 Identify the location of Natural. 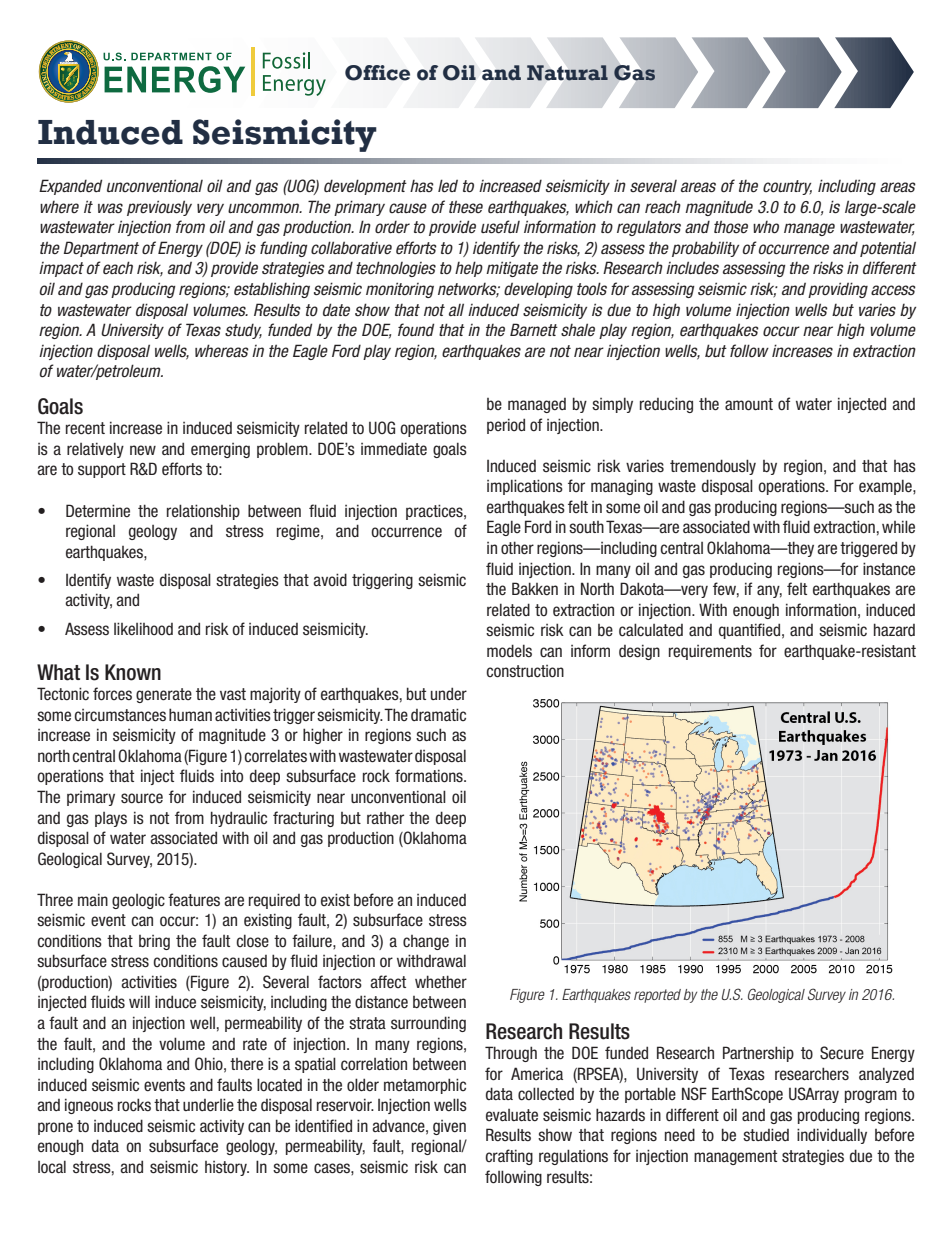
(567, 73).
